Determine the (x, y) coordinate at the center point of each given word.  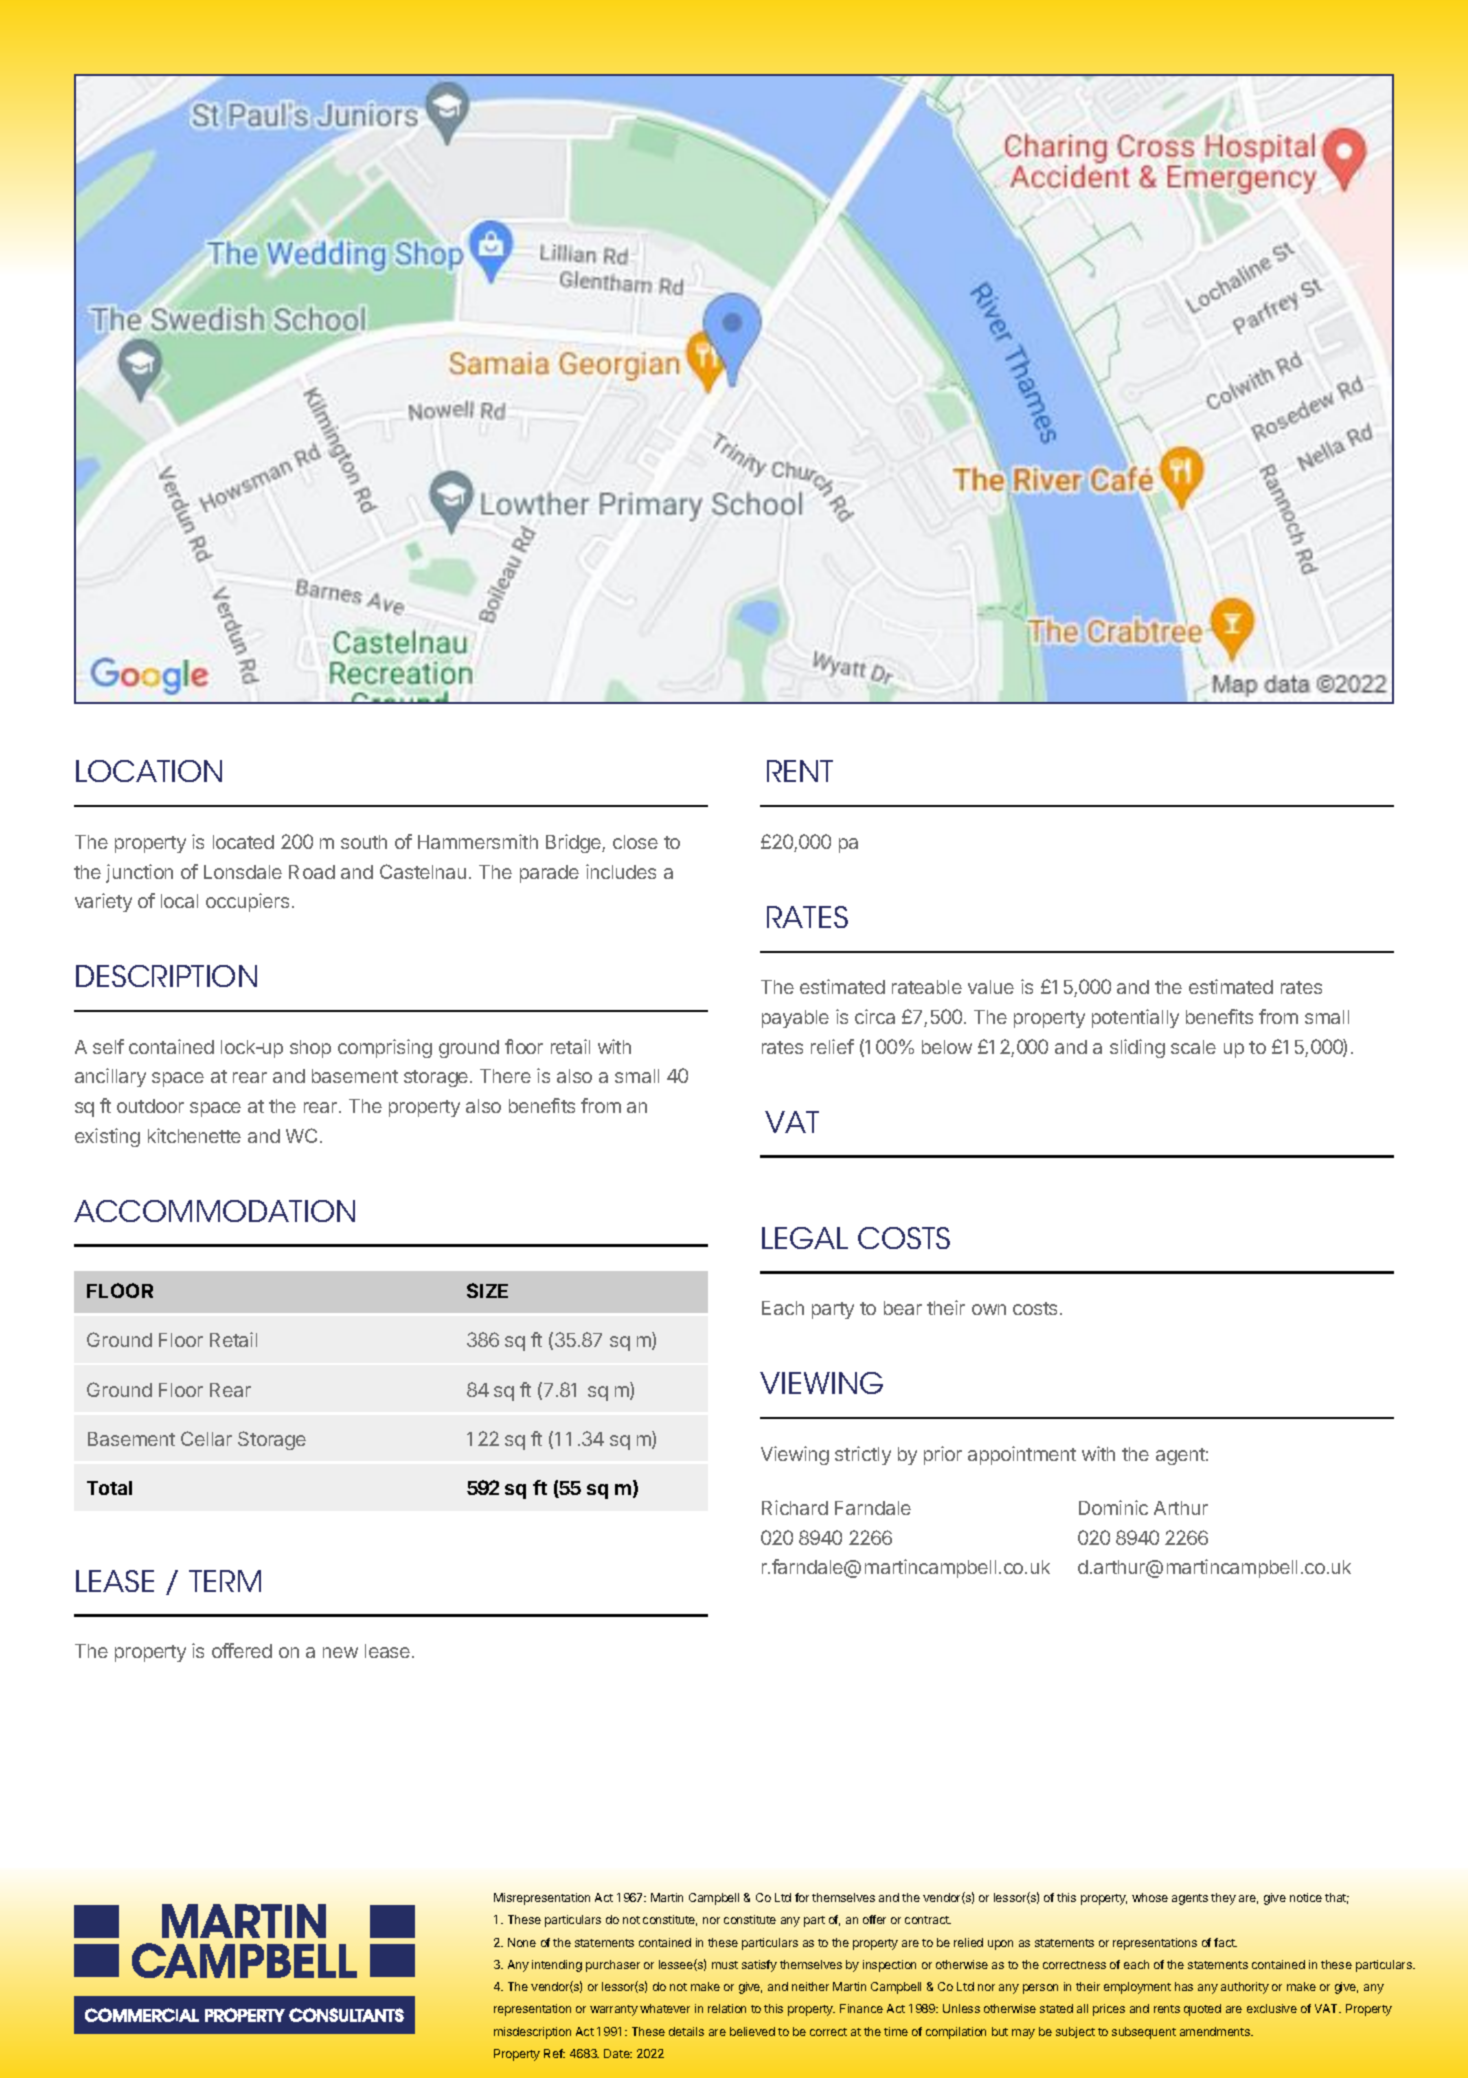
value (991, 987)
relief (832, 1046)
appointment (1022, 1455)
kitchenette (194, 1135)
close (635, 842)
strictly (863, 1455)
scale (1193, 1047)
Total (109, 1488)
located (243, 842)
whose (1150, 1897)
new (340, 1652)
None (522, 1942)
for (802, 1897)
